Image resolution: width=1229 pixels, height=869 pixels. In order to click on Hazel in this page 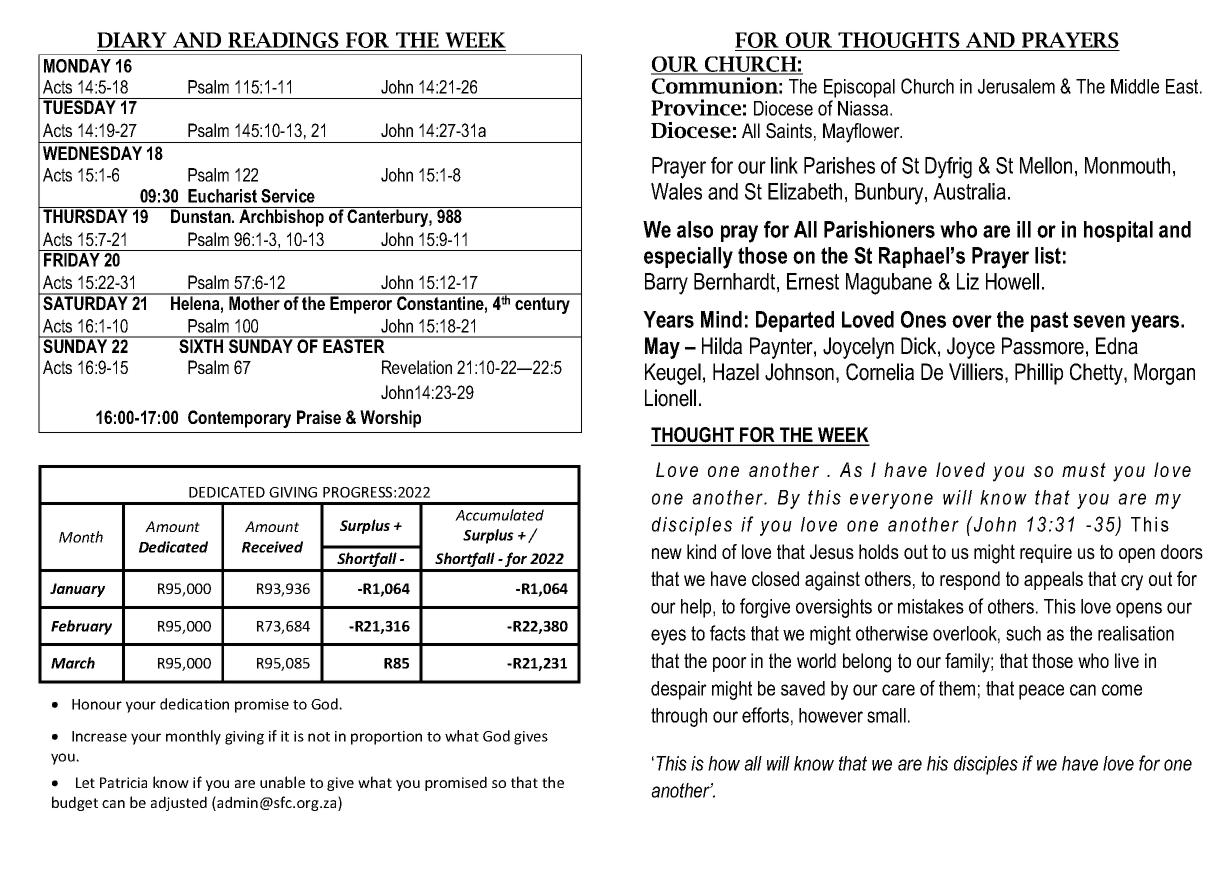, I will do `click(736, 372)`.
